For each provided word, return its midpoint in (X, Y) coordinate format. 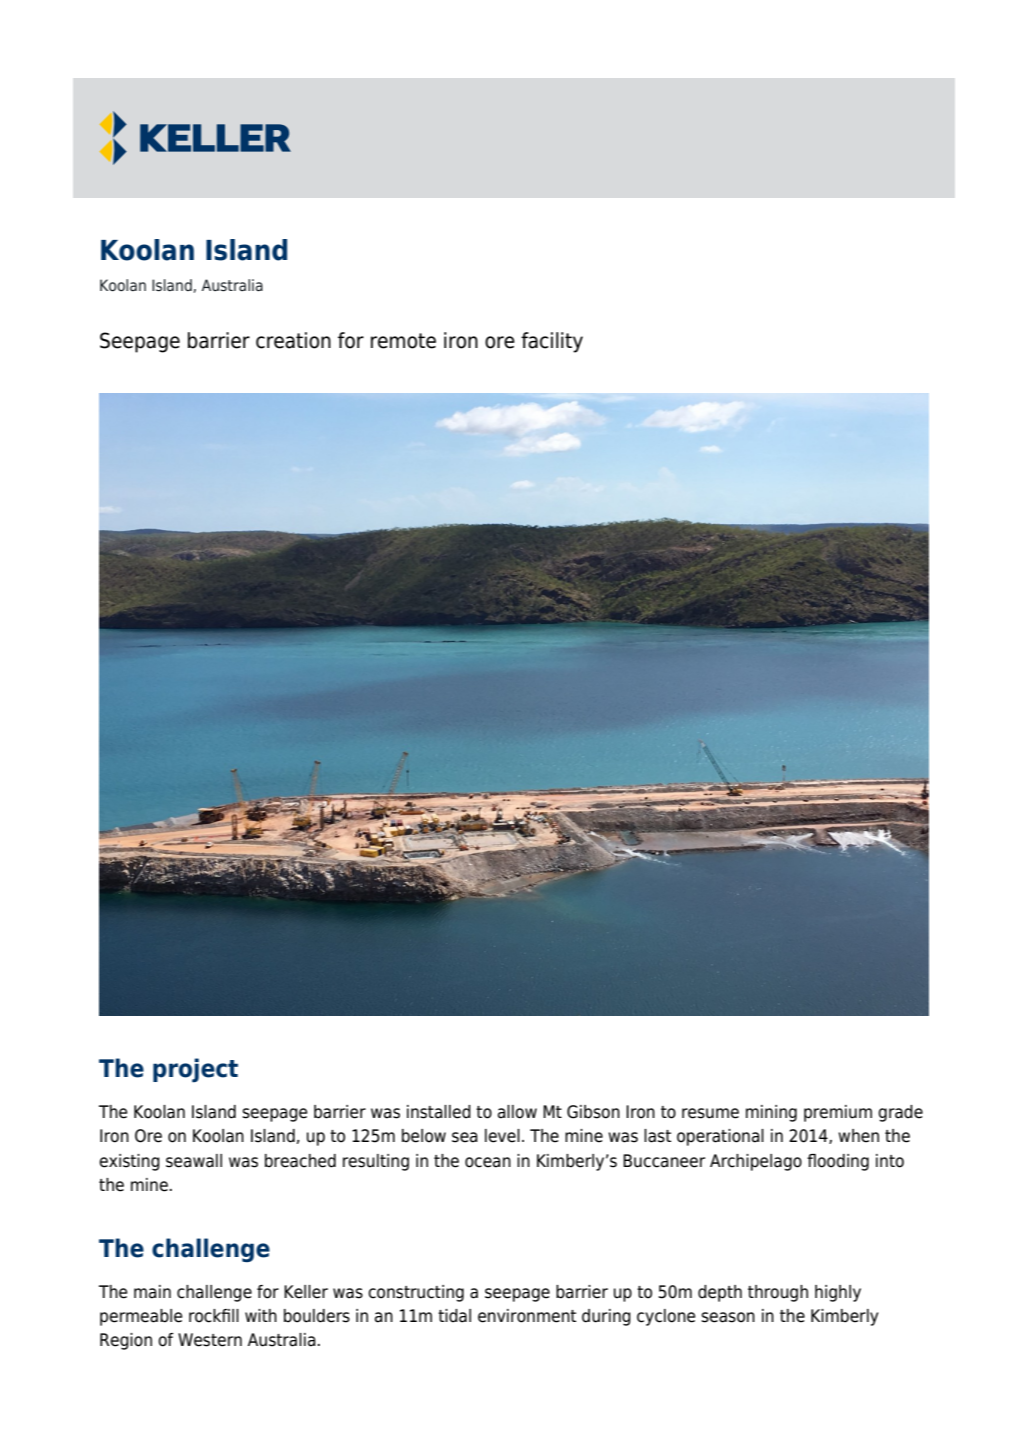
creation (293, 340)
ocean (488, 1162)
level (502, 1136)
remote (403, 341)
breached (300, 1161)
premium (838, 1113)
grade (900, 1113)
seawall (194, 1161)
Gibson (593, 1112)
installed (439, 1112)
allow (517, 1112)
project (195, 1070)
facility (552, 342)
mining (771, 1113)
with (261, 1315)
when (858, 1136)
